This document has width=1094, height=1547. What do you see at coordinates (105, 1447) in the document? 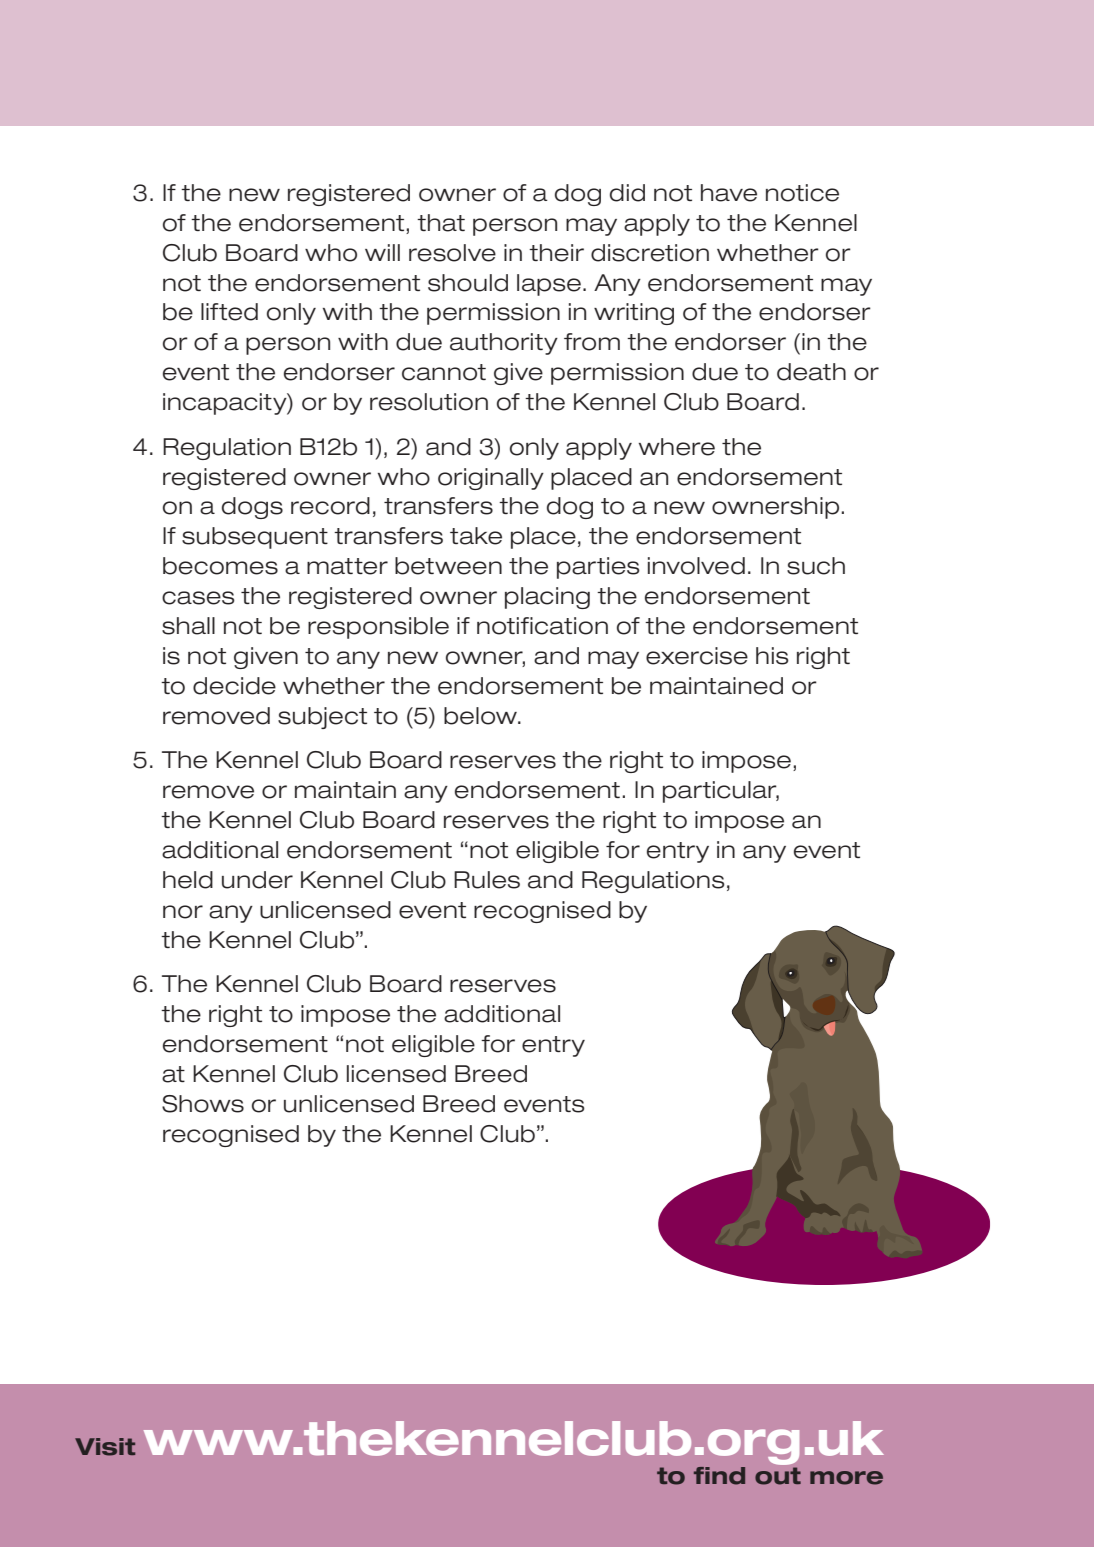
I see `Visit` at bounding box center [105, 1447].
